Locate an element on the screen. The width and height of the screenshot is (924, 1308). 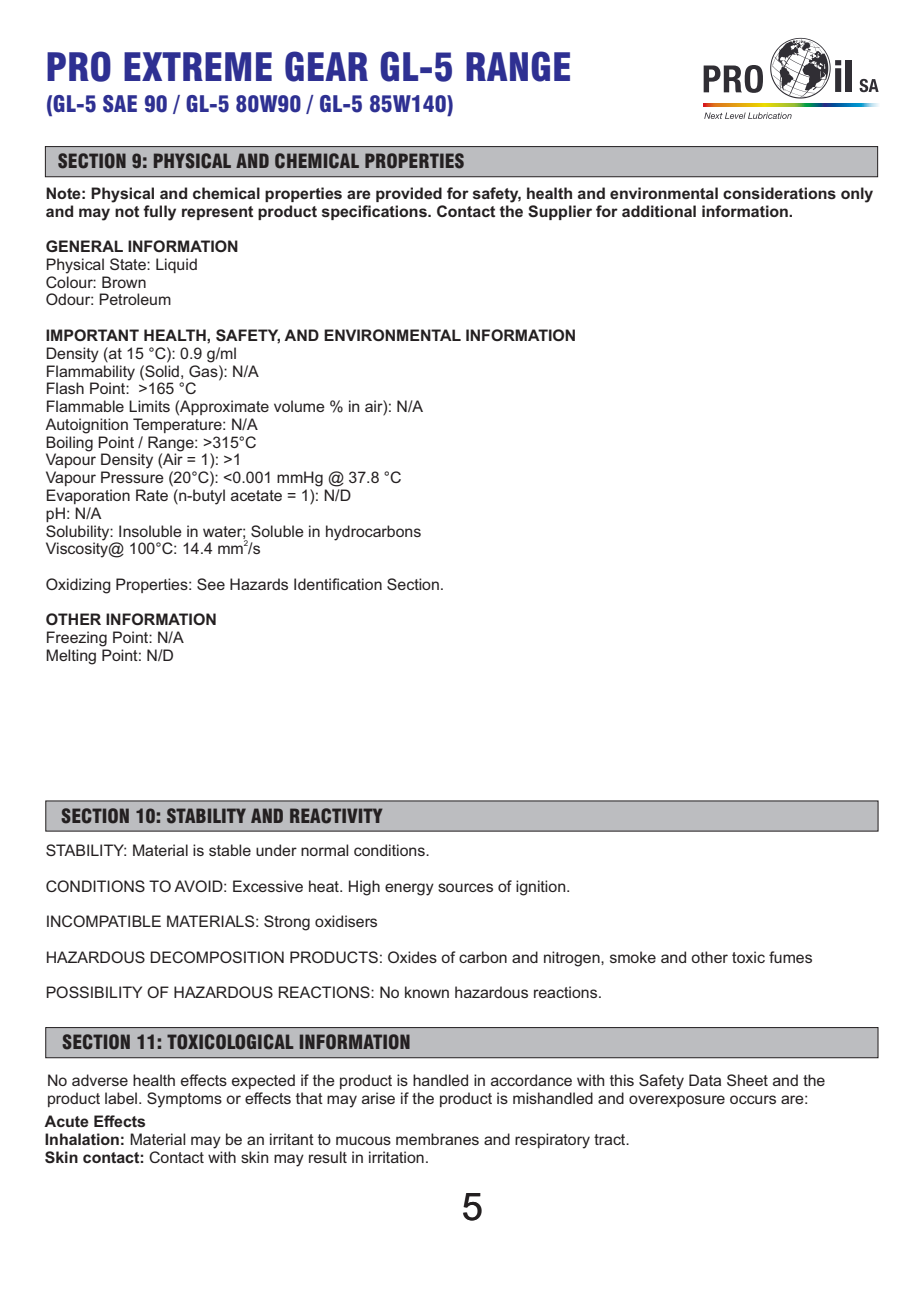
REACTIVITY is located at coordinates (336, 816).
